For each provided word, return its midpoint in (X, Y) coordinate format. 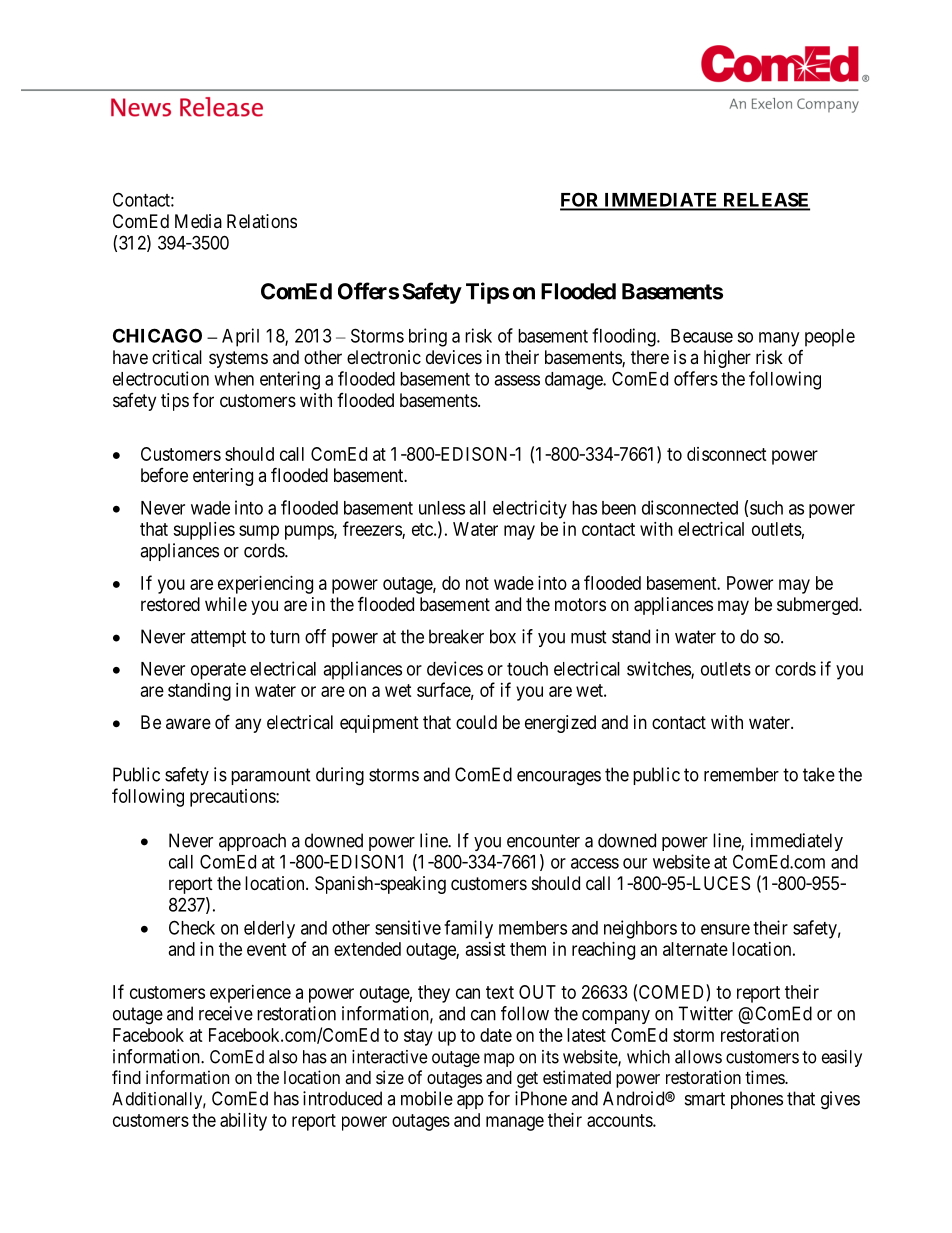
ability (243, 1122)
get (527, 1080)
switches (659, 669)
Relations (262, 221)
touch (527, 669)
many (779, 339)
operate (218, 671)
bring (428, 337)
